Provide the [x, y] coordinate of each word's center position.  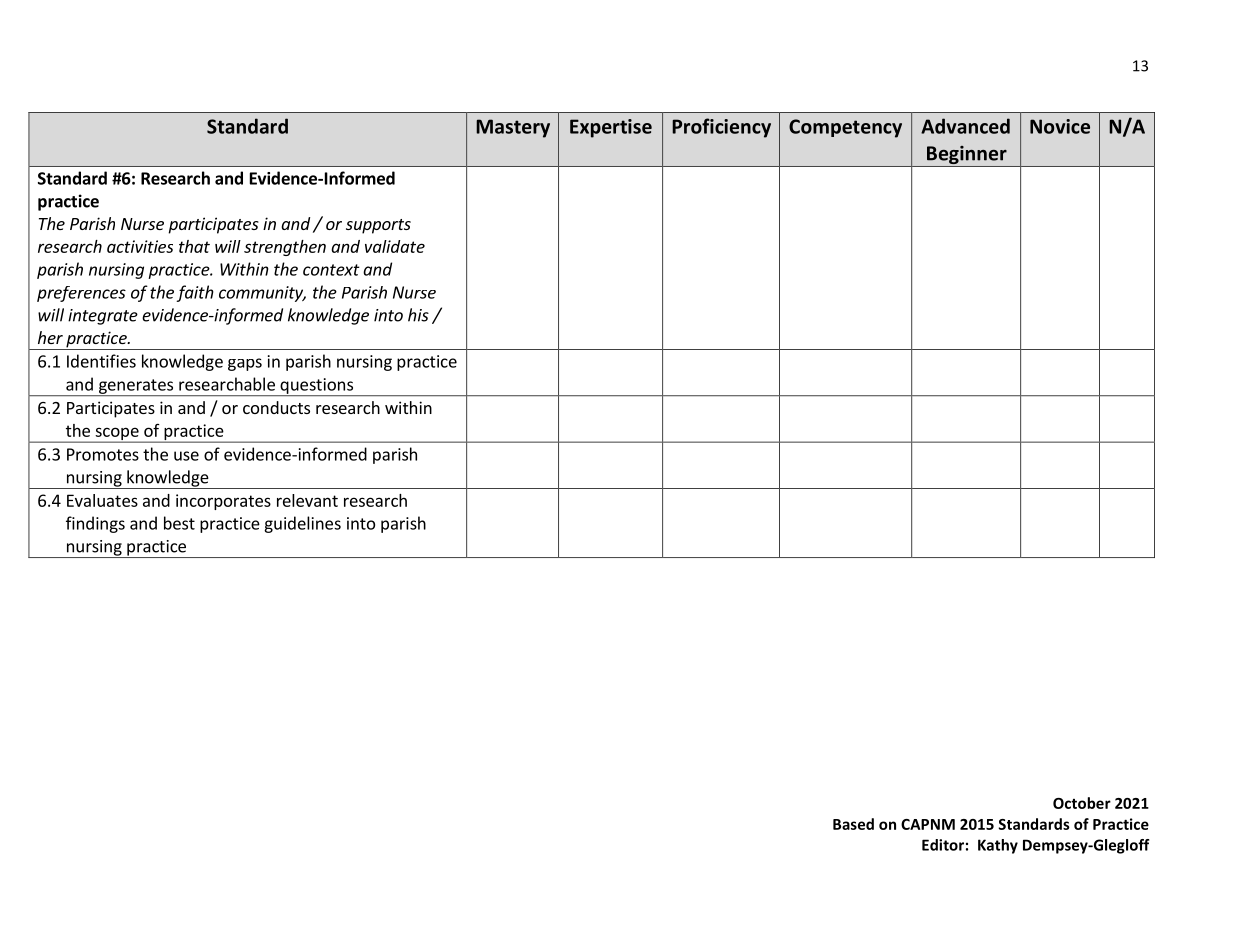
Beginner [967, 156]
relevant [307, 500]
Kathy [998, 846]
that [194, 246]
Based [853, 824]
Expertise [611, 128]
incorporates [223, 502]
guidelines [302, 524]
